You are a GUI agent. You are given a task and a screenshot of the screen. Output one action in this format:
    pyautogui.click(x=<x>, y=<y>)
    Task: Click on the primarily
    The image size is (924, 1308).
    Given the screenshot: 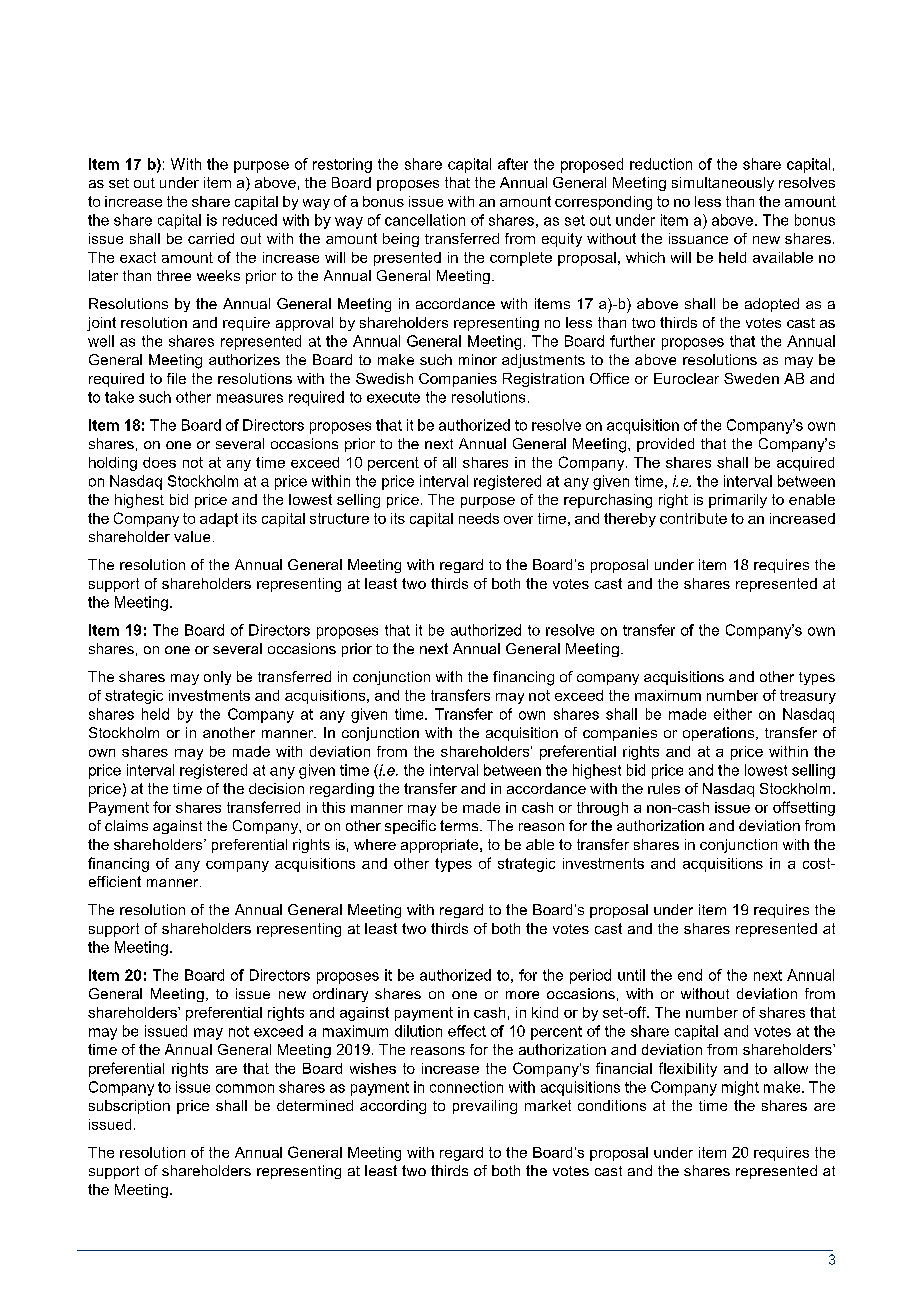 What is the action you would take?
    pyautogui.click(x=738, y=501)
